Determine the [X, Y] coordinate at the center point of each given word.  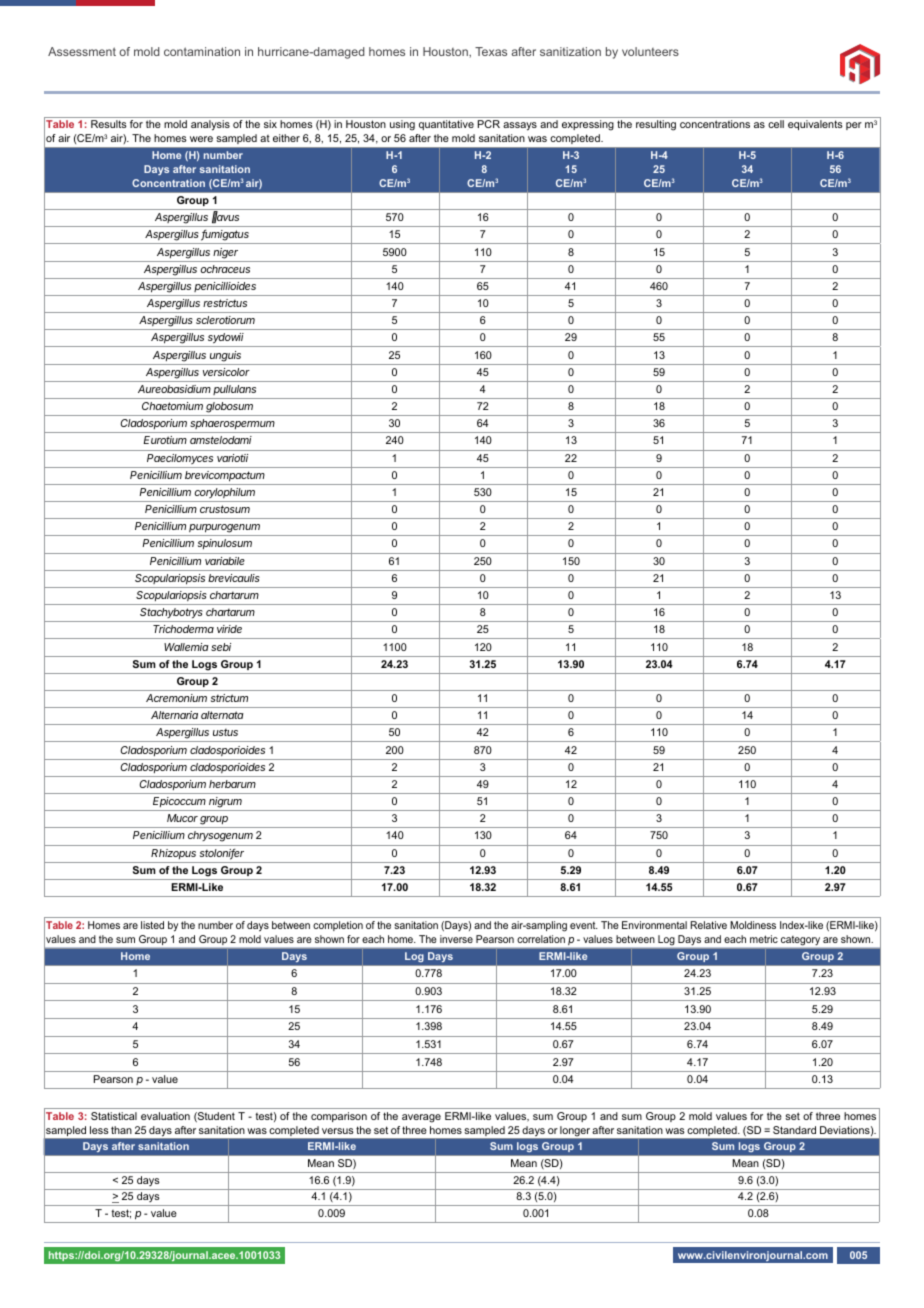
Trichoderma [183, 629]
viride [229, 629]
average [421, 1118]
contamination [202, 51]
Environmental [654, 925]
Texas [491, 51]
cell [776, 124]
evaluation [165, 1116]
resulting [656, 125]
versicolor [226, 372]
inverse [456, 939]
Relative [709, 925]
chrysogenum [220, 836]
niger [225, 253]
